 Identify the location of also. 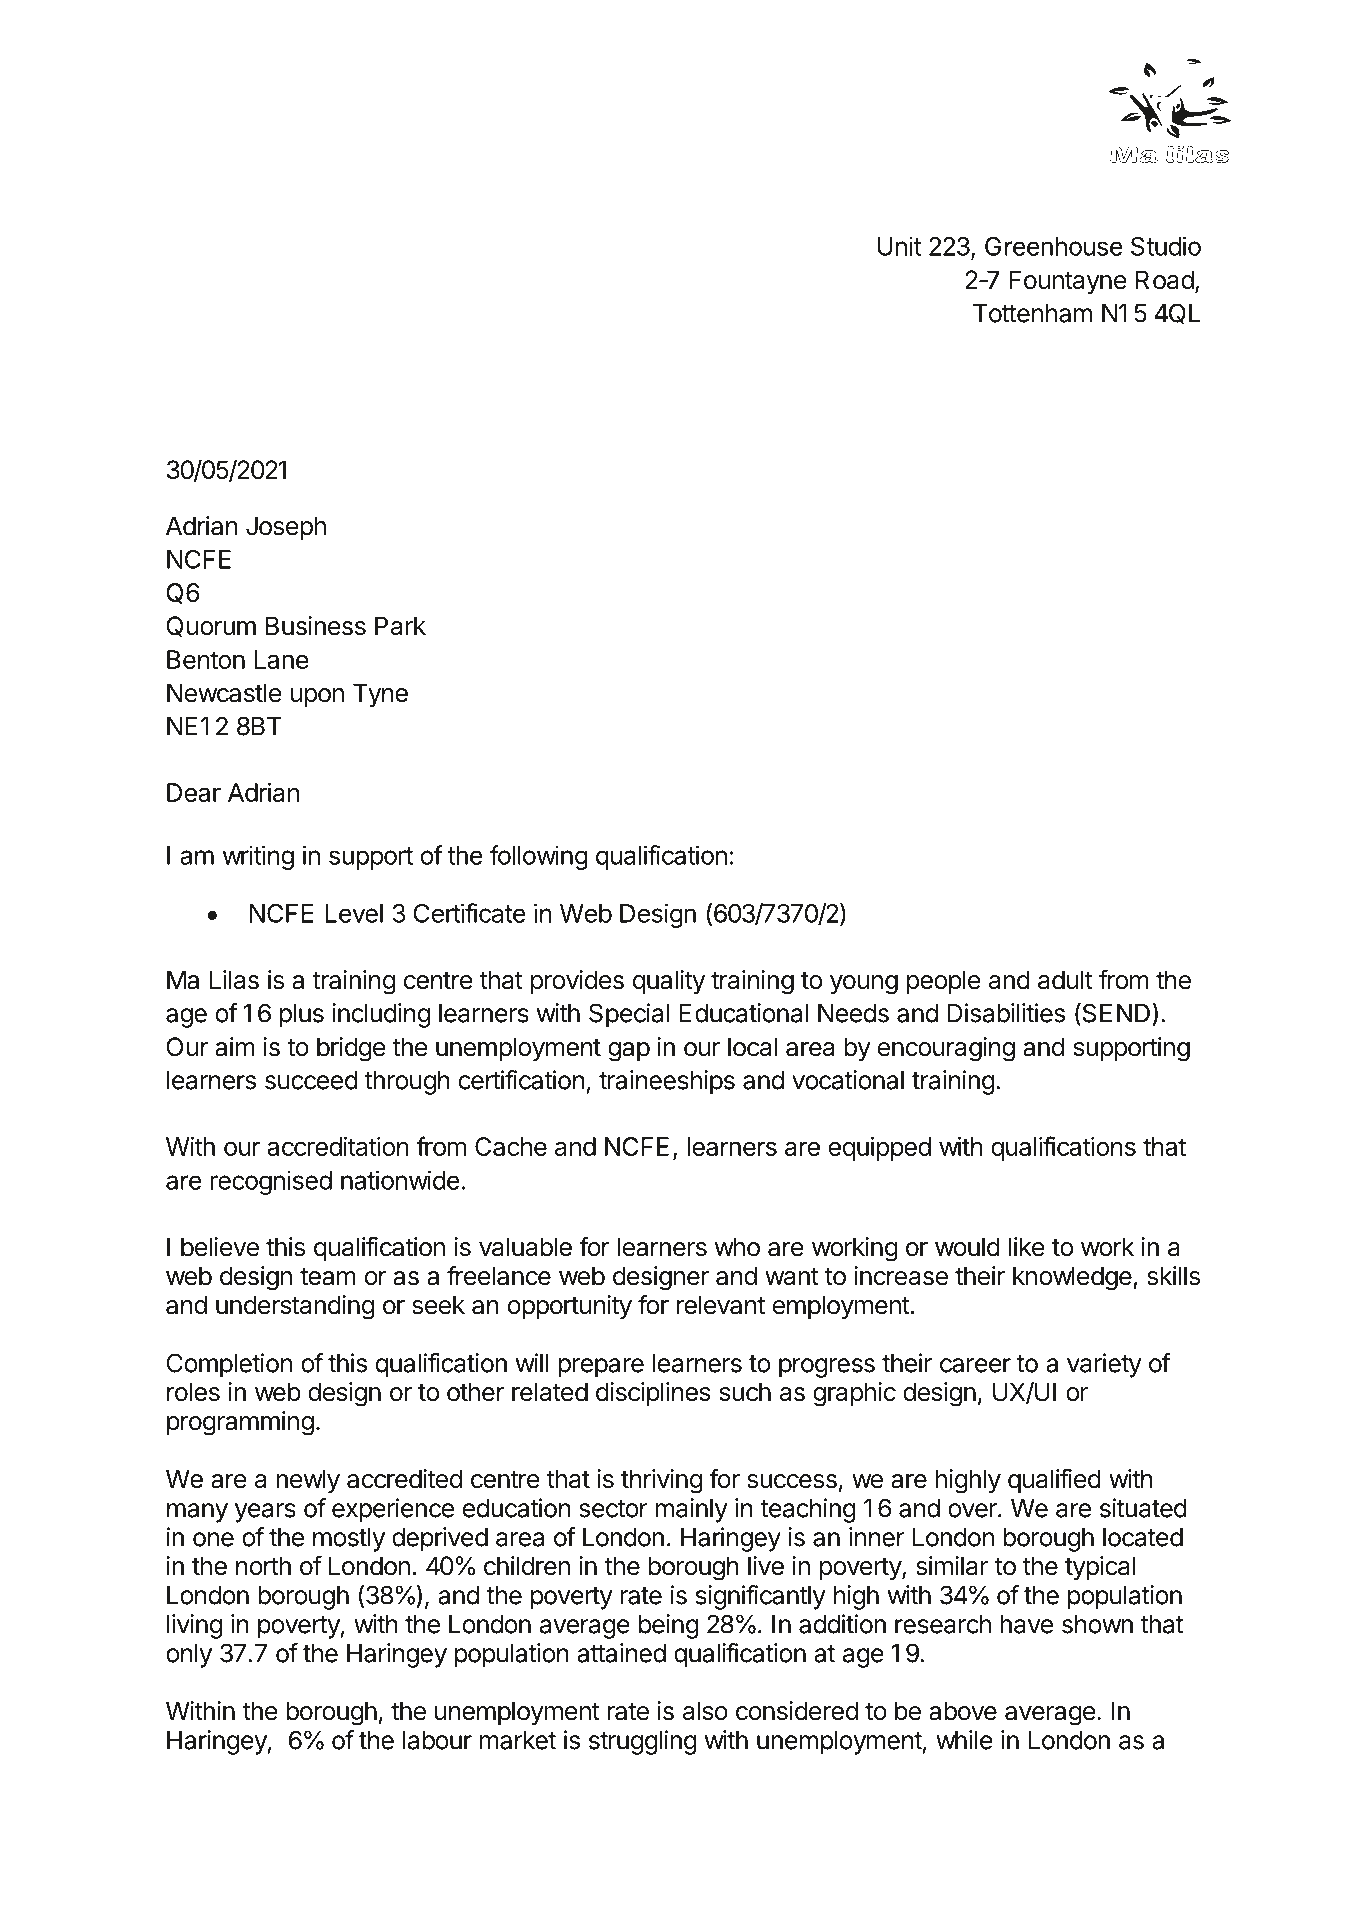
(705, 1711).
